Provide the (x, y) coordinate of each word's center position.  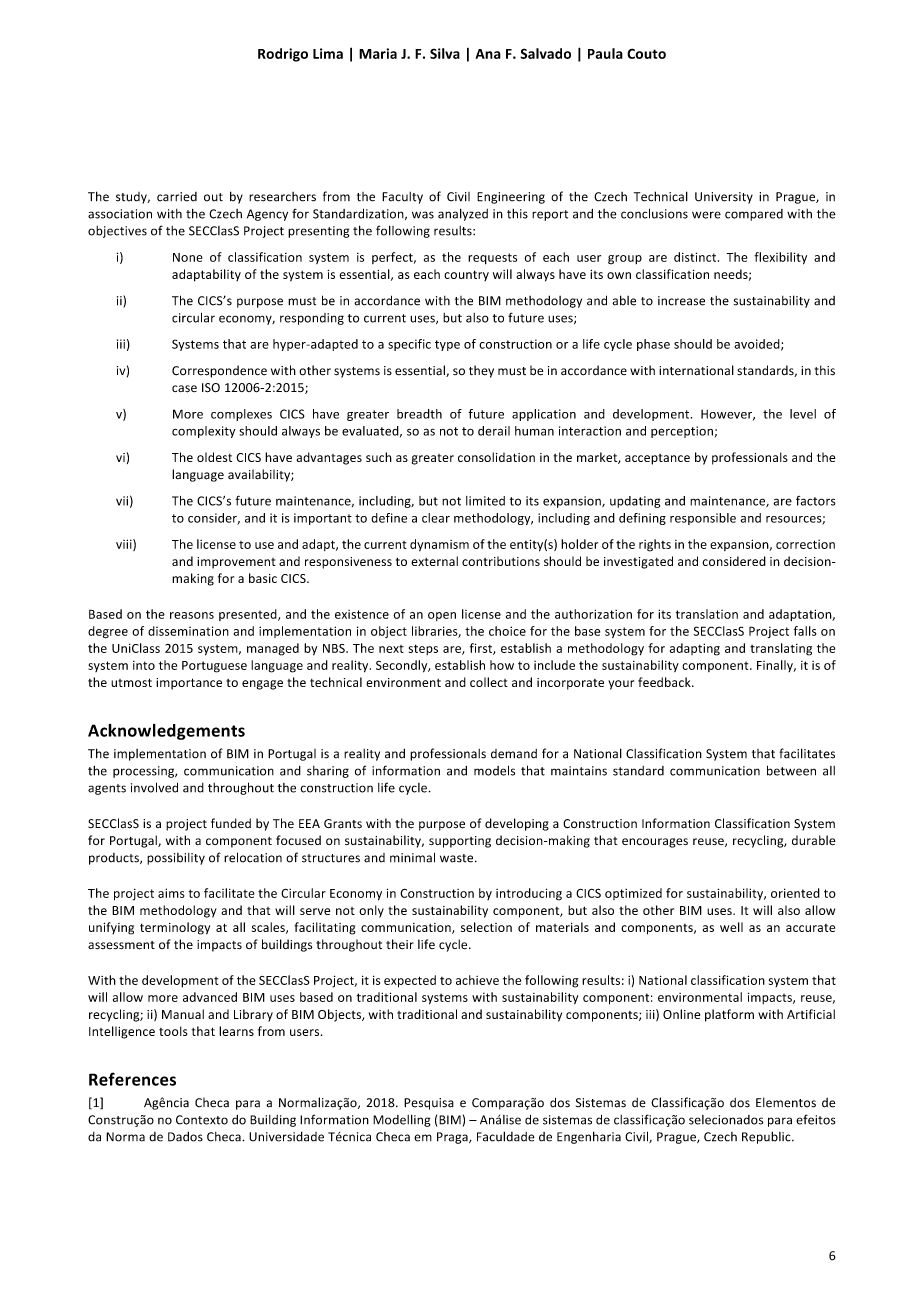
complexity (203, 432)
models (494, 770)
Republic (767, 1137)
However (728, 415)
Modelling (402, 1120)
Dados (185, 1136)
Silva (445, 53)
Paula (605, 53)
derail (494, 431)
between (791, 770)
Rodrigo (283, 55)
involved (154, 787)
